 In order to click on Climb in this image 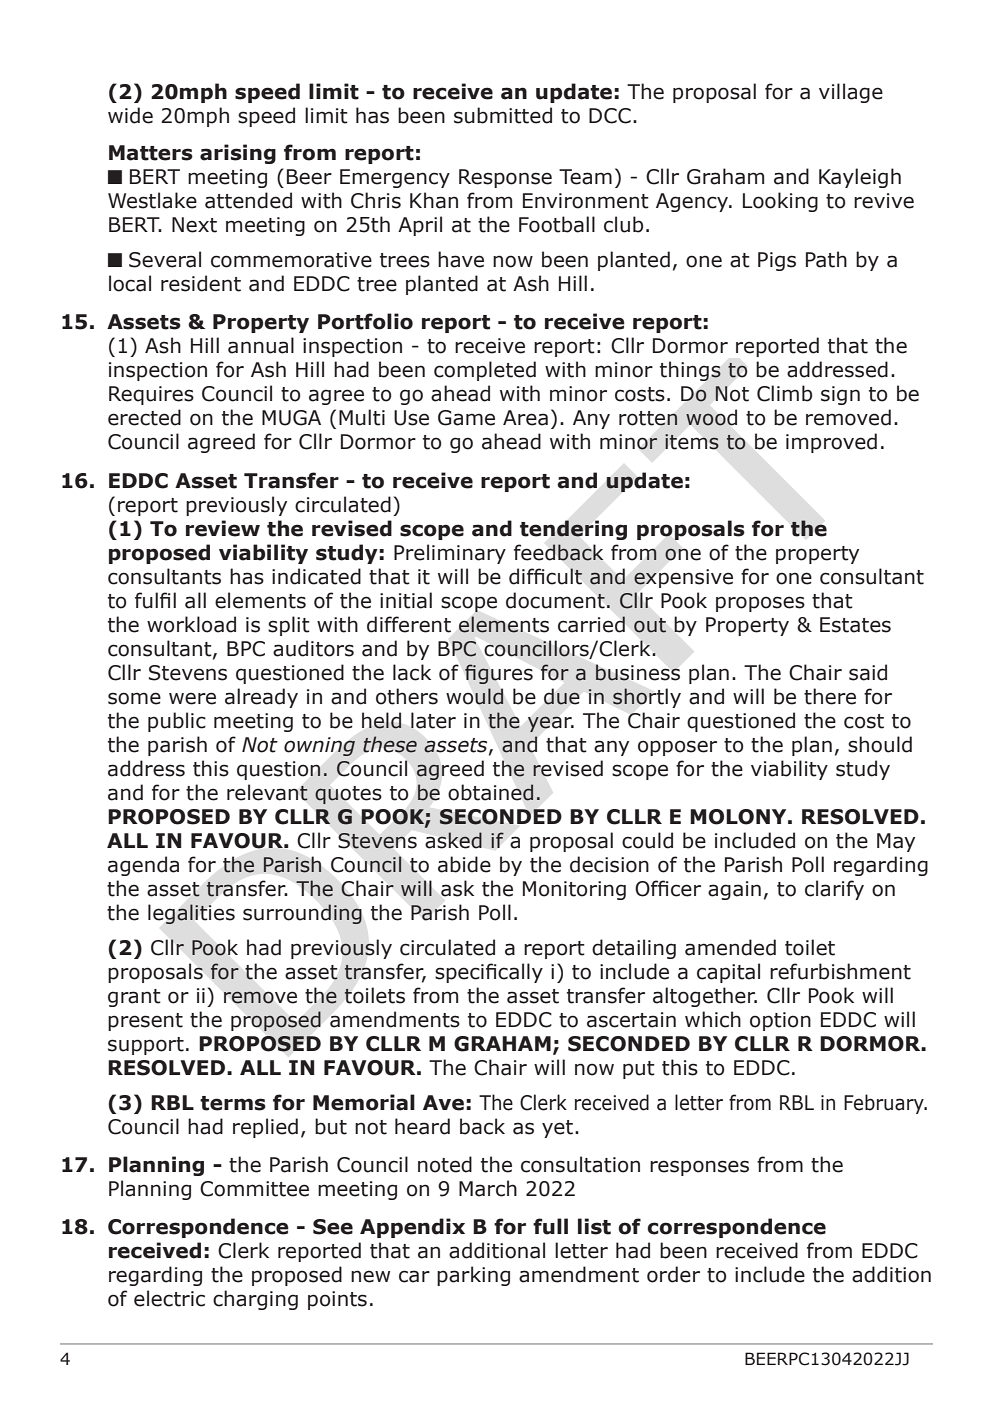, I will do `click(784, 393)`.
